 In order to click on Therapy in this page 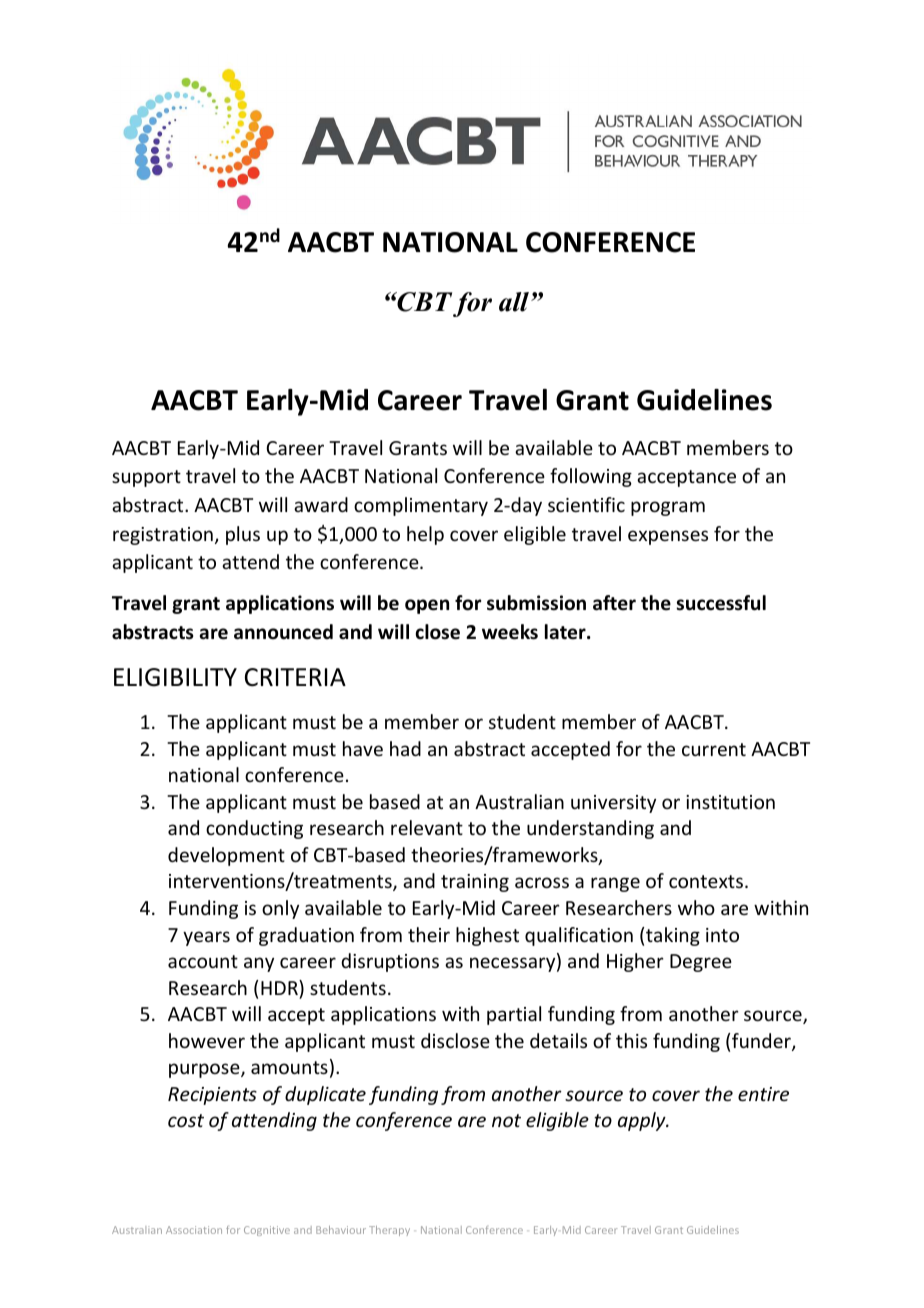, I will do `click(389, 1231)`.
